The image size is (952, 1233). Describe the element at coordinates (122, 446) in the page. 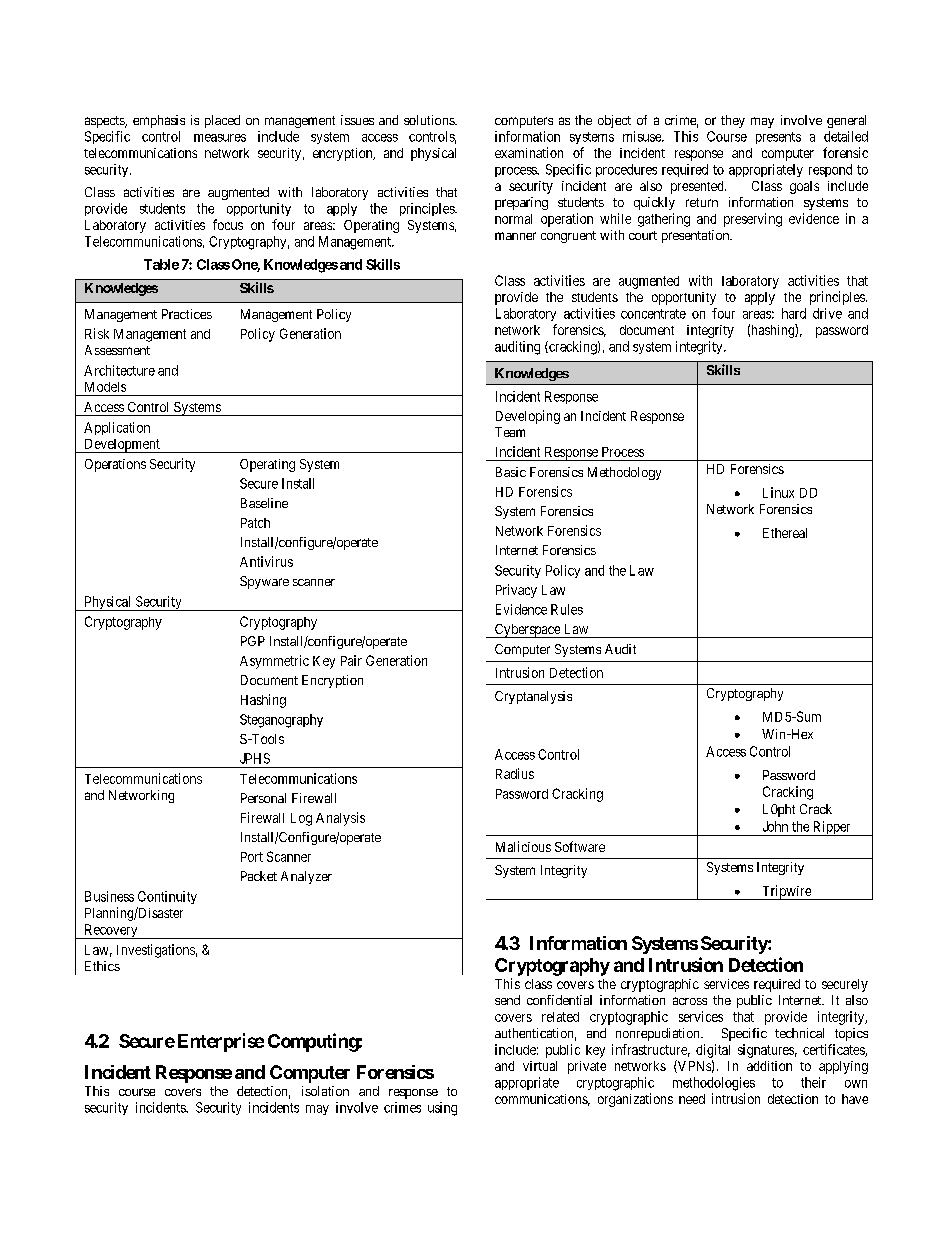

I see `Development` at that location.
